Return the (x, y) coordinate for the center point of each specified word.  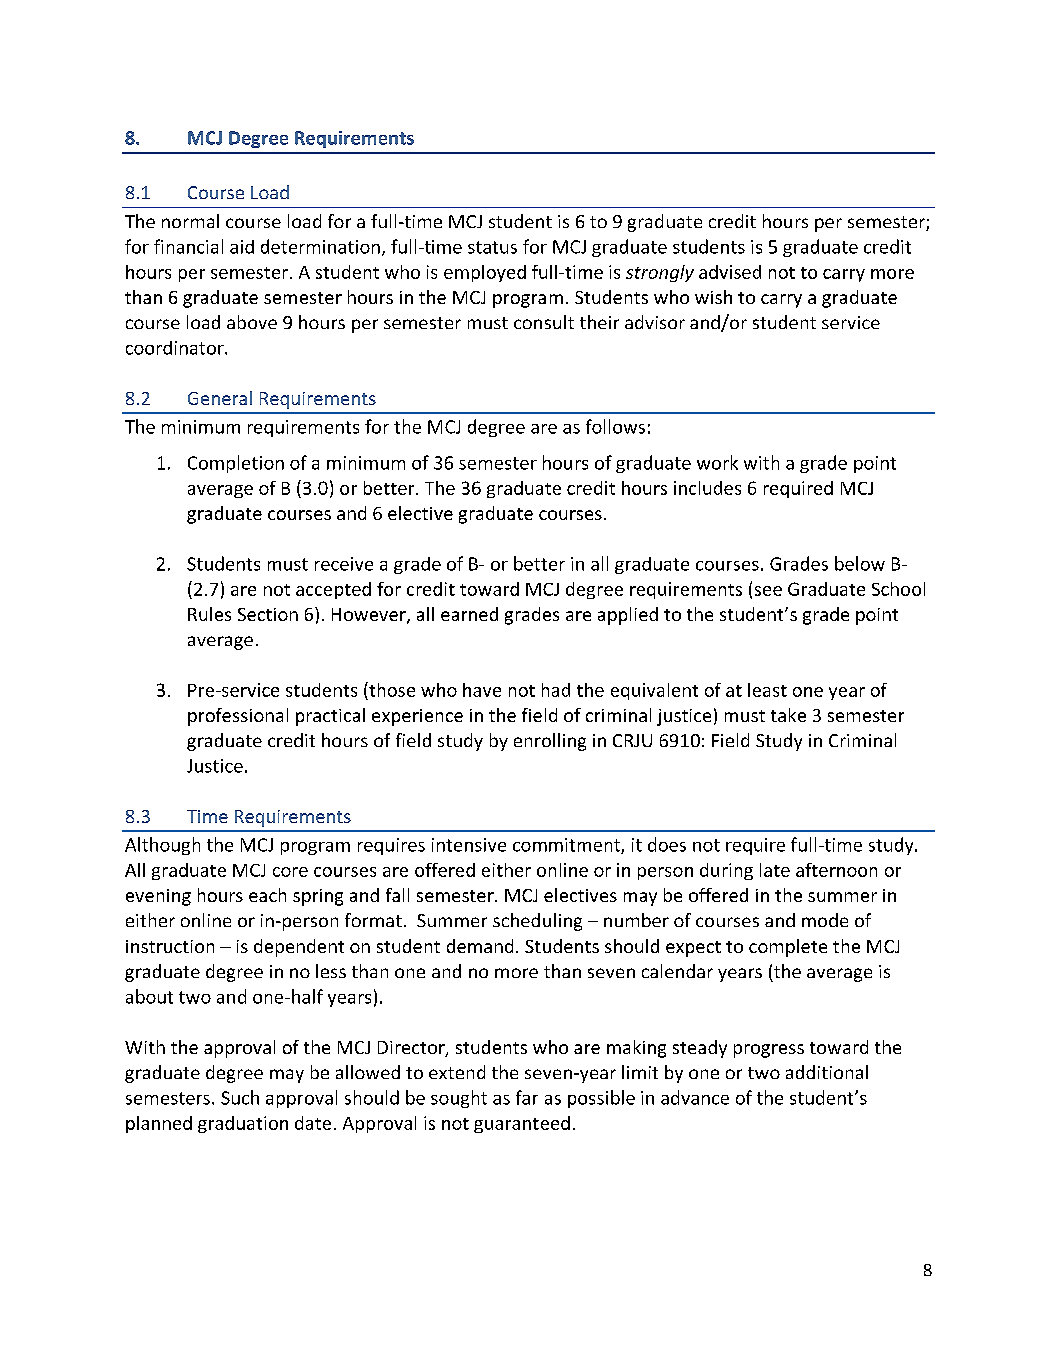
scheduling (537, 922)
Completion (236, 464)
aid (242, 247)
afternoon (836, 870)
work (717, 462)
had (556, 690)
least (767, 690)
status (492, 247)
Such (240, 1097)
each (267, 895)
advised (730, 272)
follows (615, 426)
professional (238, 717)
